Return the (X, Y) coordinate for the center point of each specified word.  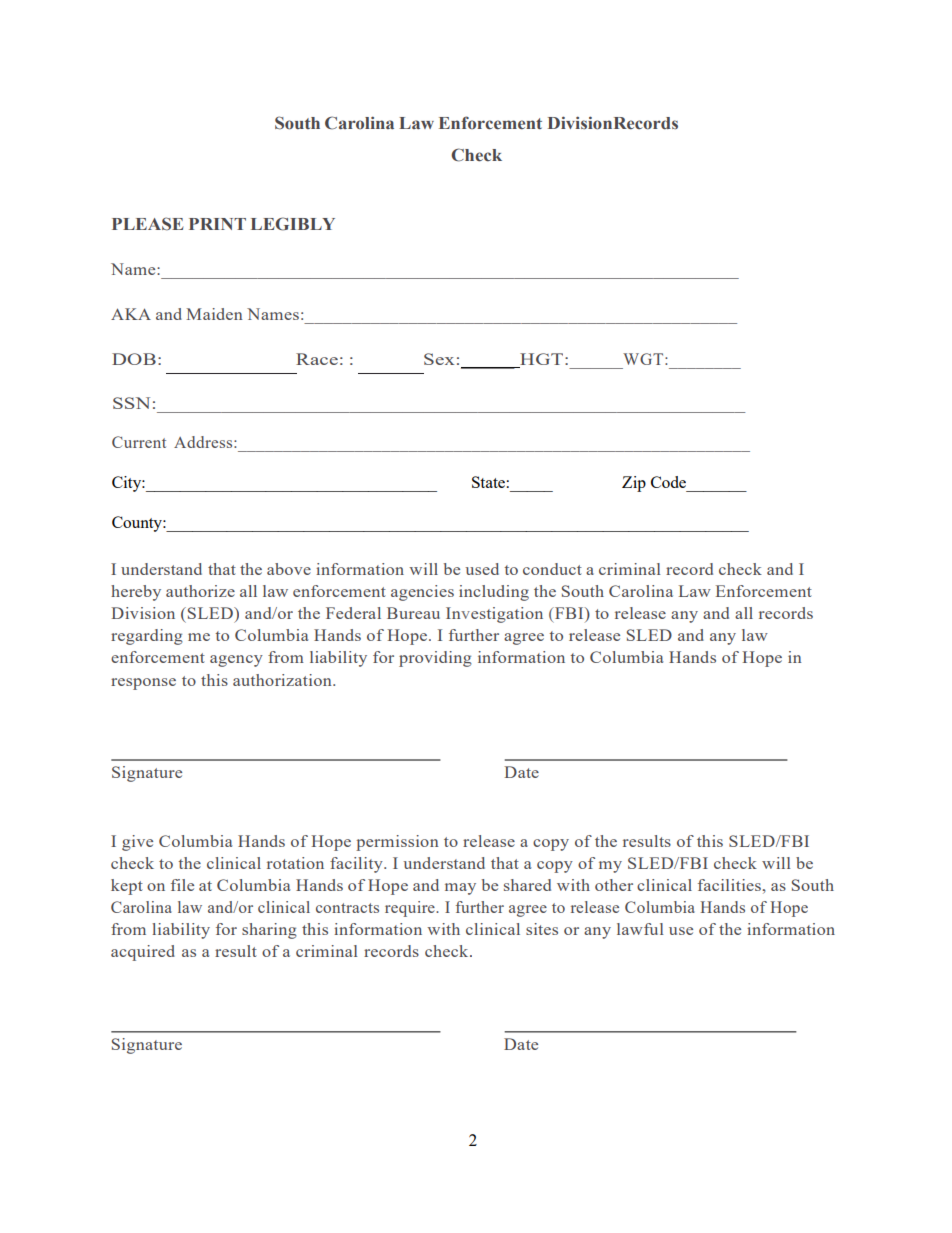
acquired (143, 953)
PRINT (217, 224)
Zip (634, 484)
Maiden (214, 314)
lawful (640, 929)
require (411, 909)
